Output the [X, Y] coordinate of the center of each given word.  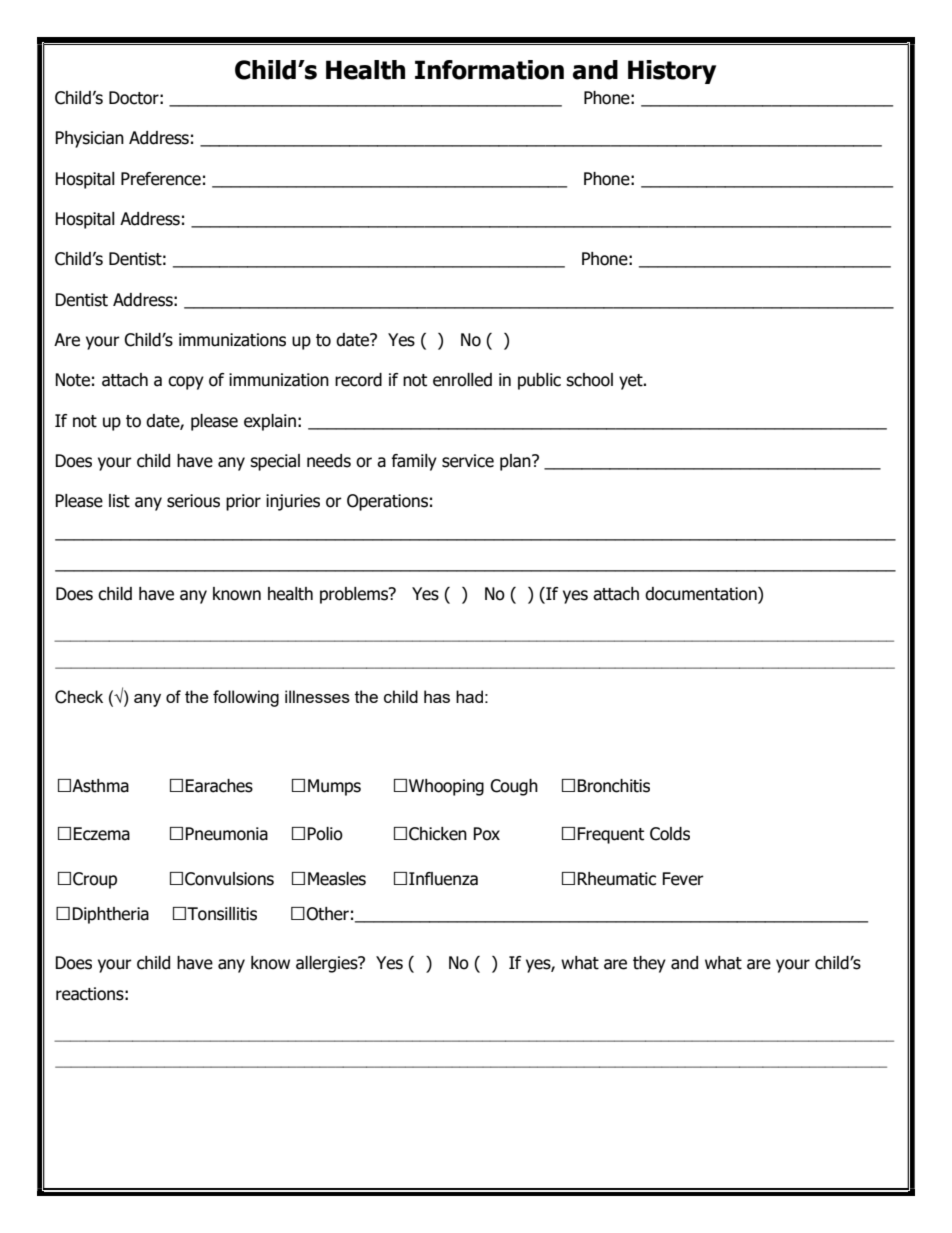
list [119, 501]
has [437, 696]
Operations [387, 502]
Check [79, 697]
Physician [89, 139]
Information [489, 70]
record [358, 380]
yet [632, 382]
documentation [702, 595]
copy [186, 383]
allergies [328, 964]
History [672, 72]
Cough [514, 787]
